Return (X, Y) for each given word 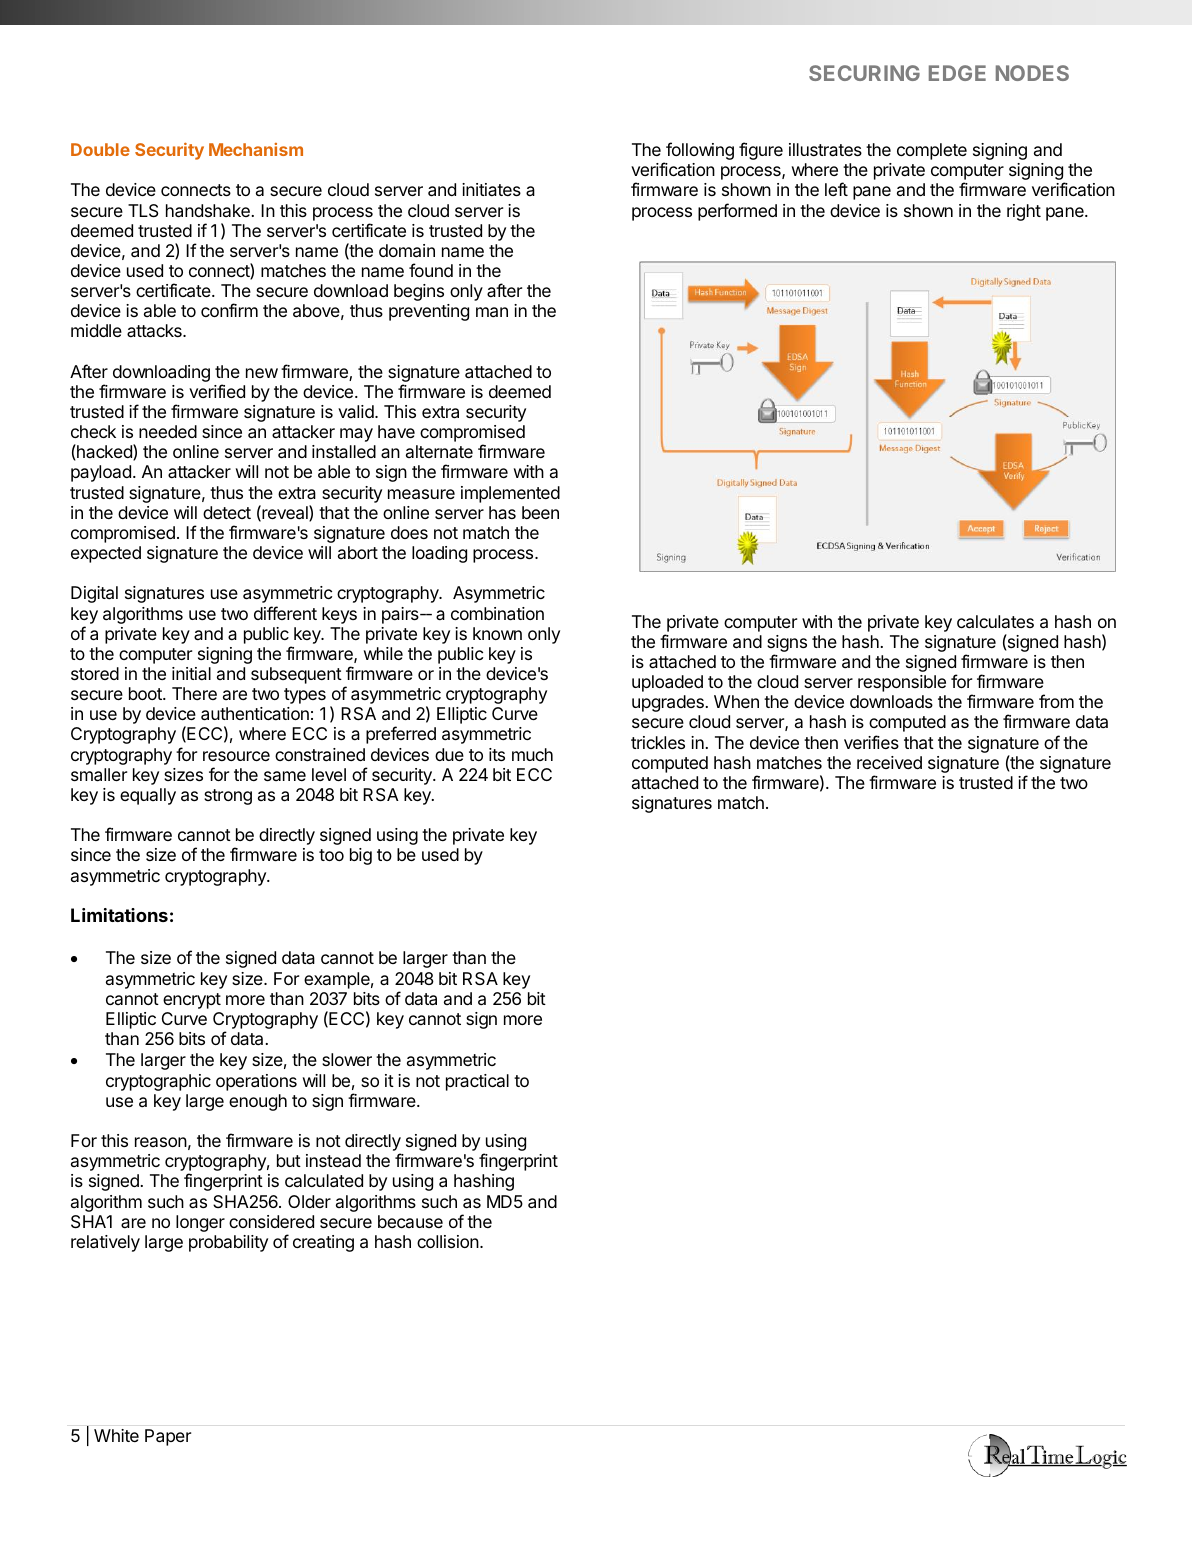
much (532, 754)
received (889, 762)
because (410, 1221)
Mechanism (256, 149)
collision (448, 1241)
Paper (168, 1437)
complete (932, 151)
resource (236, 756)
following (699, 152)
